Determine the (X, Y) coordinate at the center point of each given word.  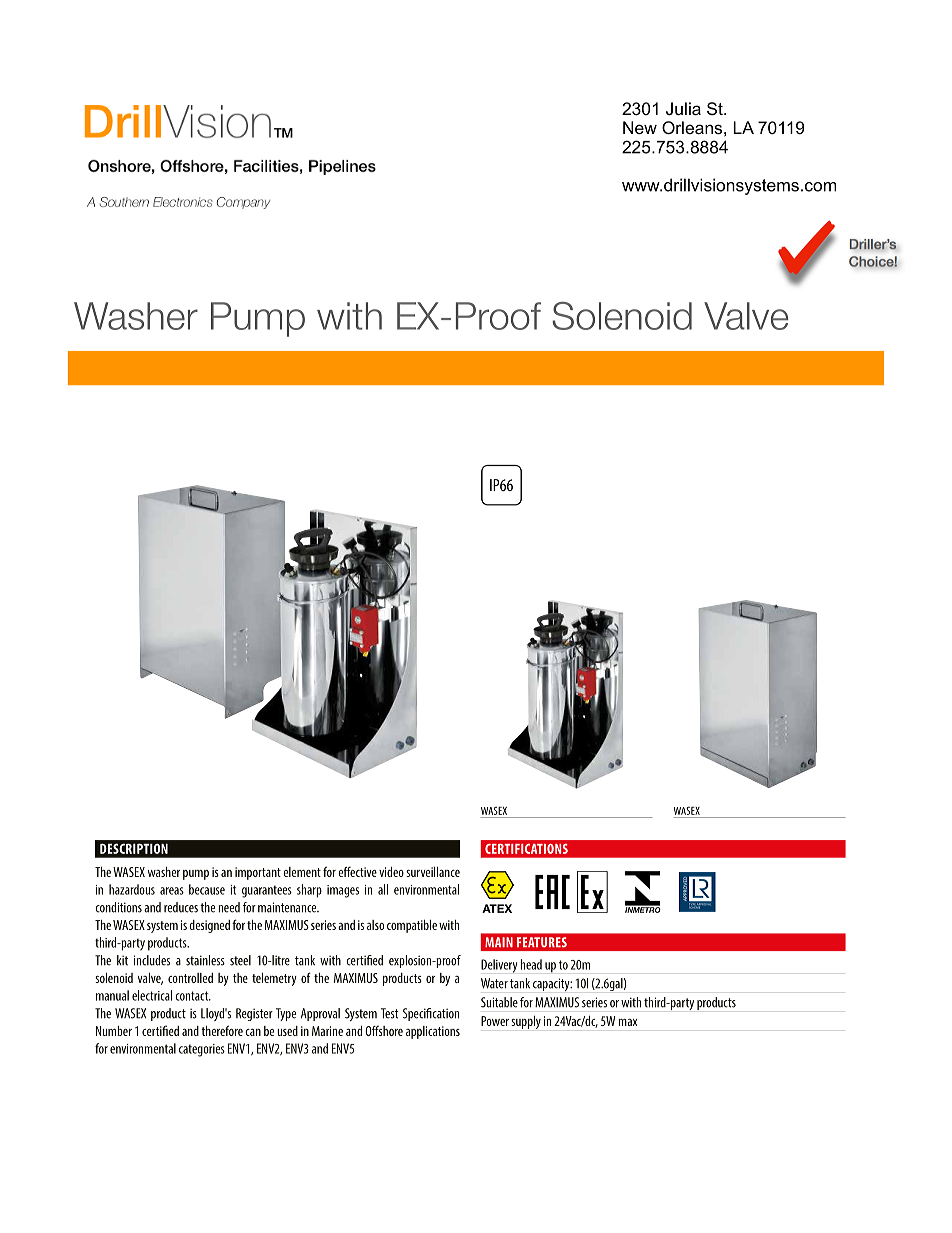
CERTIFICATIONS (526, 849)
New (640, 127)
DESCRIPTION (134, 849)
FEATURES (542, 942)
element (302, 872)
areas (172, 891)
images (343, 891)
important (258, 873)
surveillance (433, 872)
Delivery (499, 966)
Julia (683, 108)
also (375, 925)
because (207, 889)
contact (193, 996)
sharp (309, 891)
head (531, 964)
